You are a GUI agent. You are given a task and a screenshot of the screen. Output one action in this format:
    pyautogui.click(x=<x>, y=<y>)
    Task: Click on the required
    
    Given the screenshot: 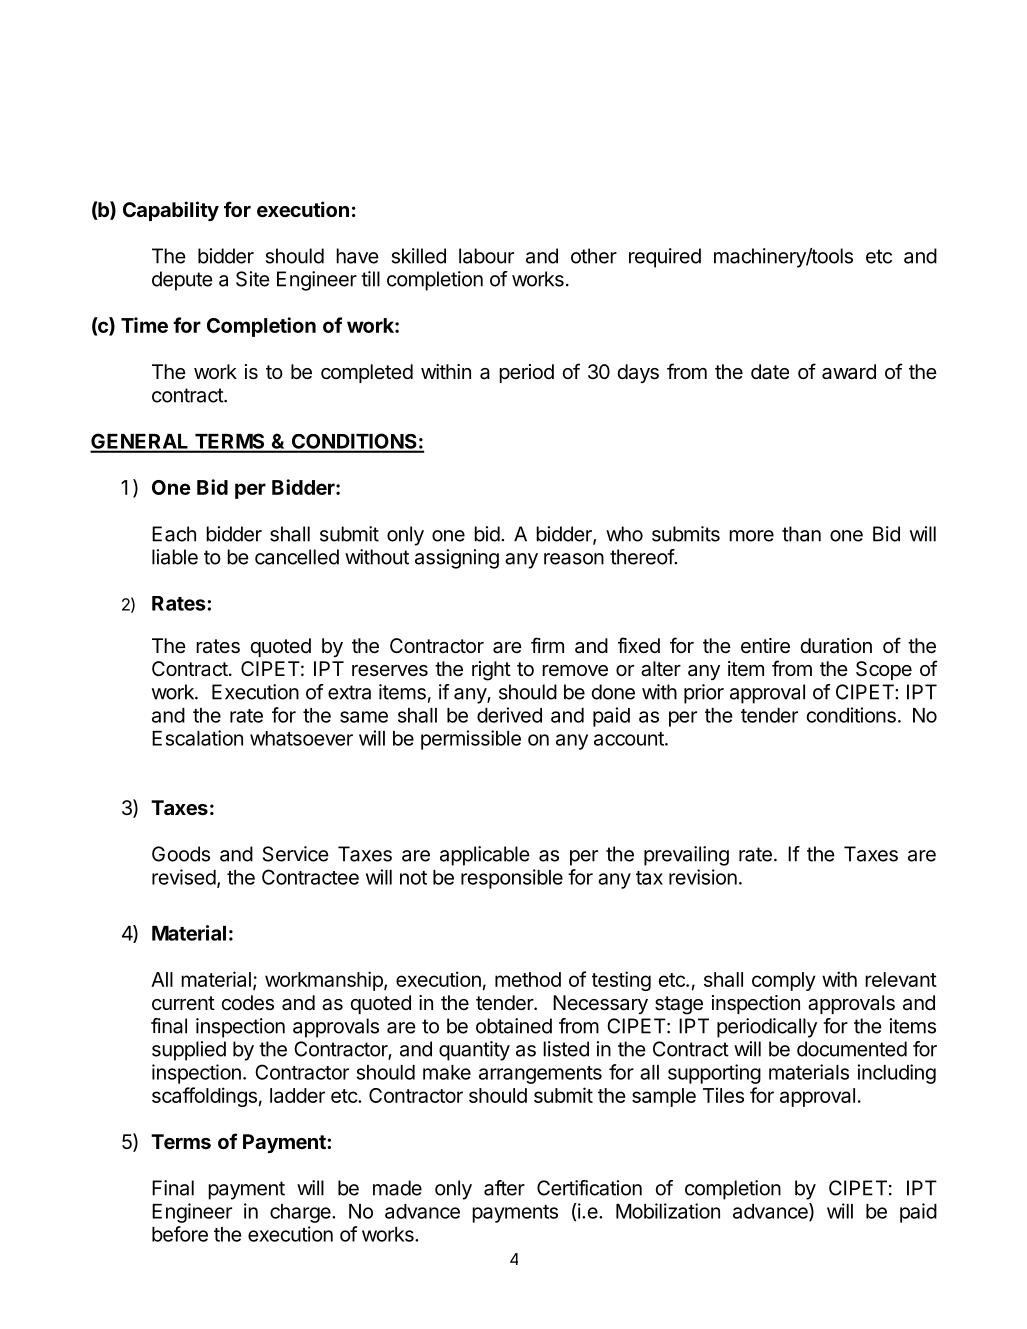 What is the action you would take?
    pyautogui.click(x=665, y=258)
